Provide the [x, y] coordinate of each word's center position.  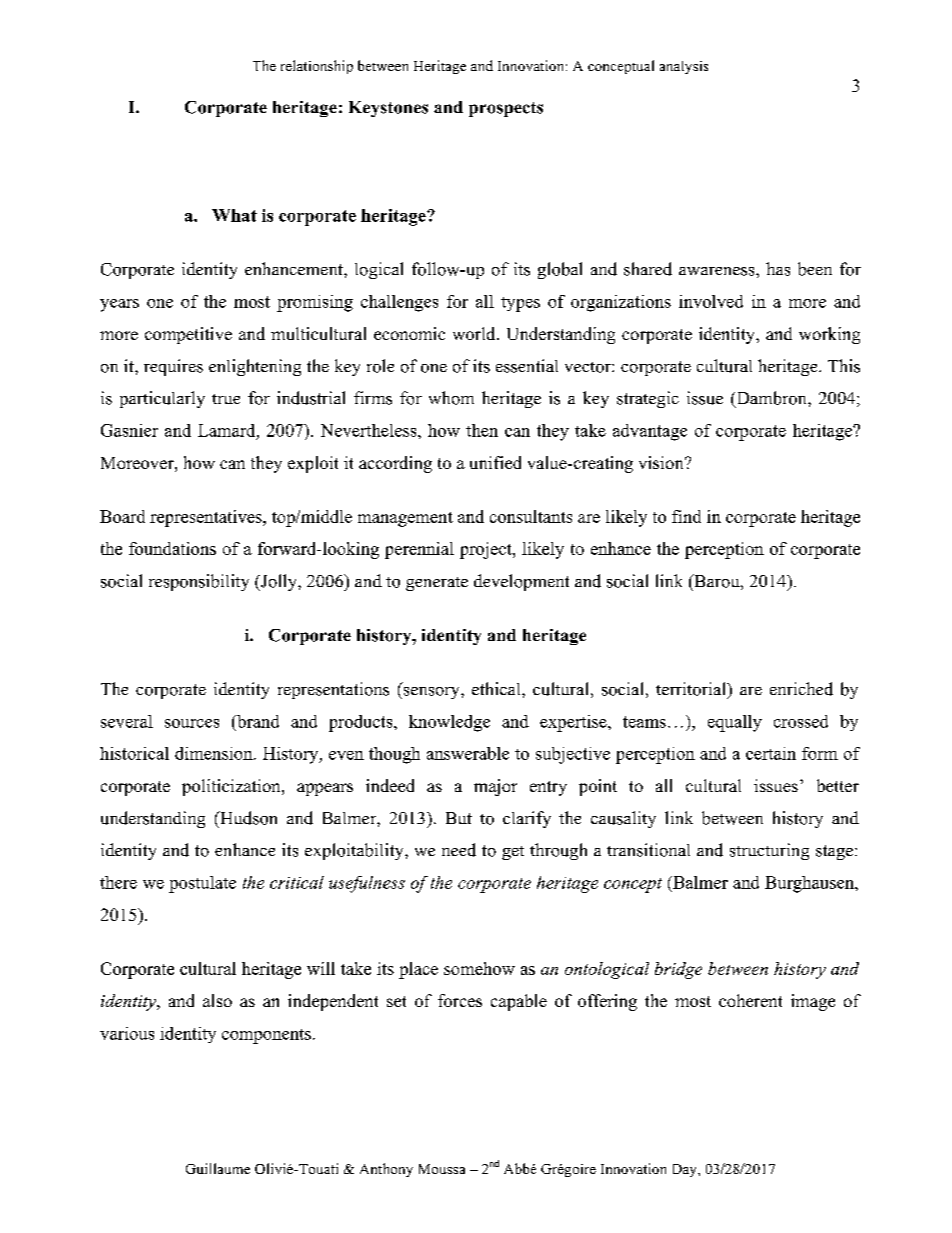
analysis [684, 67]
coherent [750, 1000]
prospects [506, 109]
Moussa [442, 1169]
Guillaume [218, 1168]
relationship [317, 67]
